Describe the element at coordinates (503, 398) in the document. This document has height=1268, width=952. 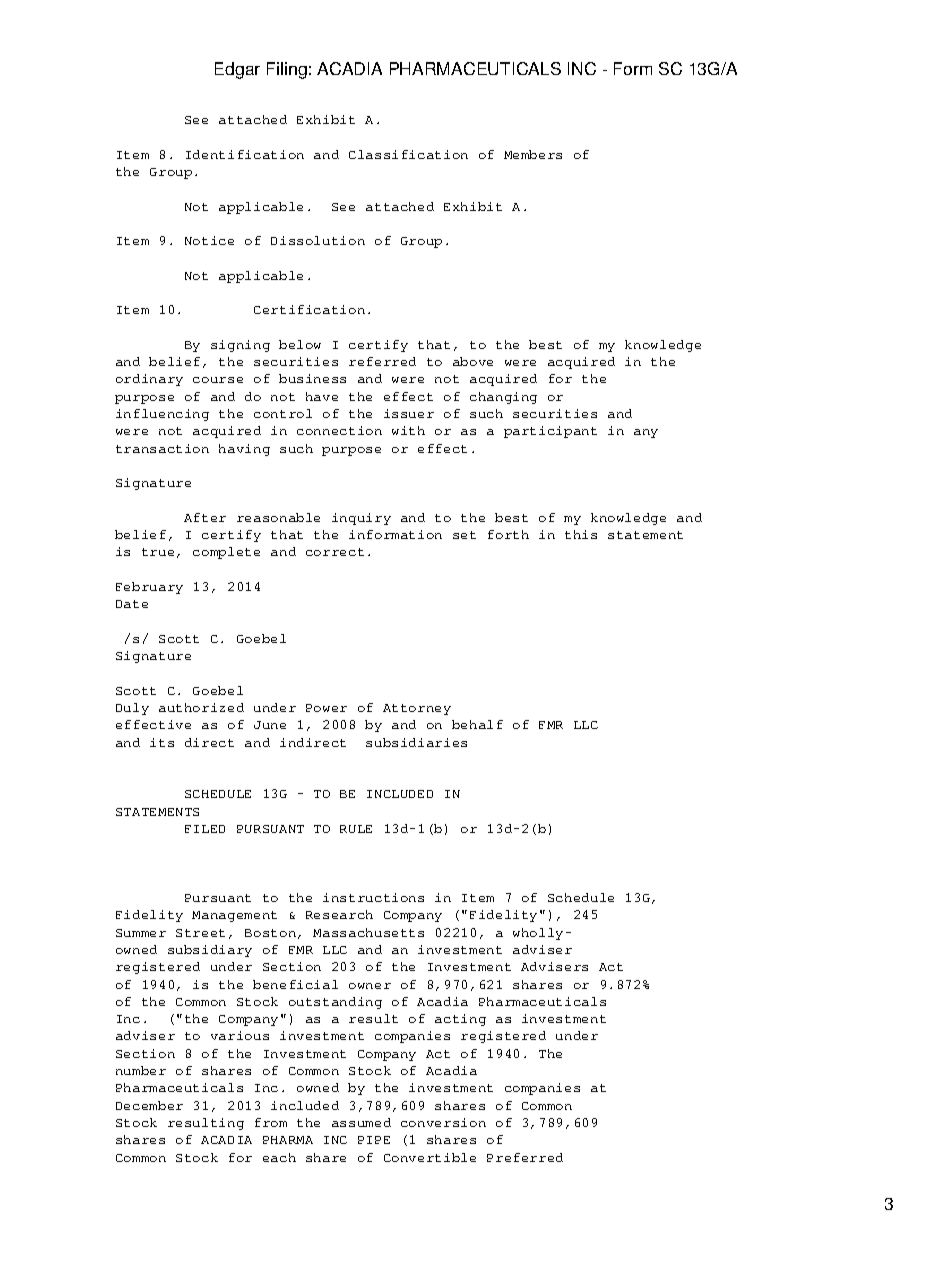
I see `changing` at that location.
